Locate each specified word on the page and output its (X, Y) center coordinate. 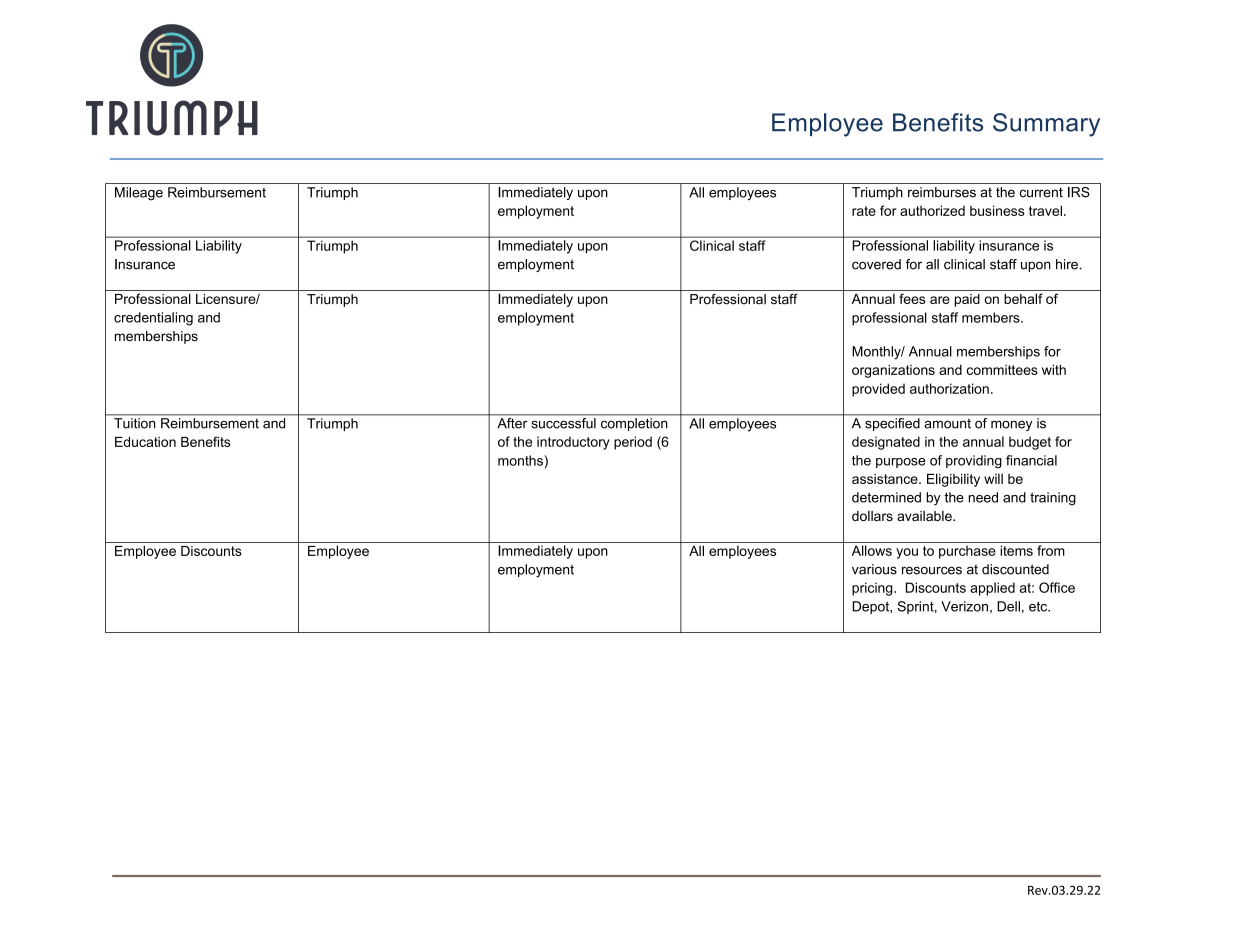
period (633, 443)
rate (864, 211)
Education (145, 442)
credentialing (153, 319)
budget (1030, 443)
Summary (1046, 125)
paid (967, 300)
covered (876, 264)
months (521, 460)
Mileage (139, 194)
